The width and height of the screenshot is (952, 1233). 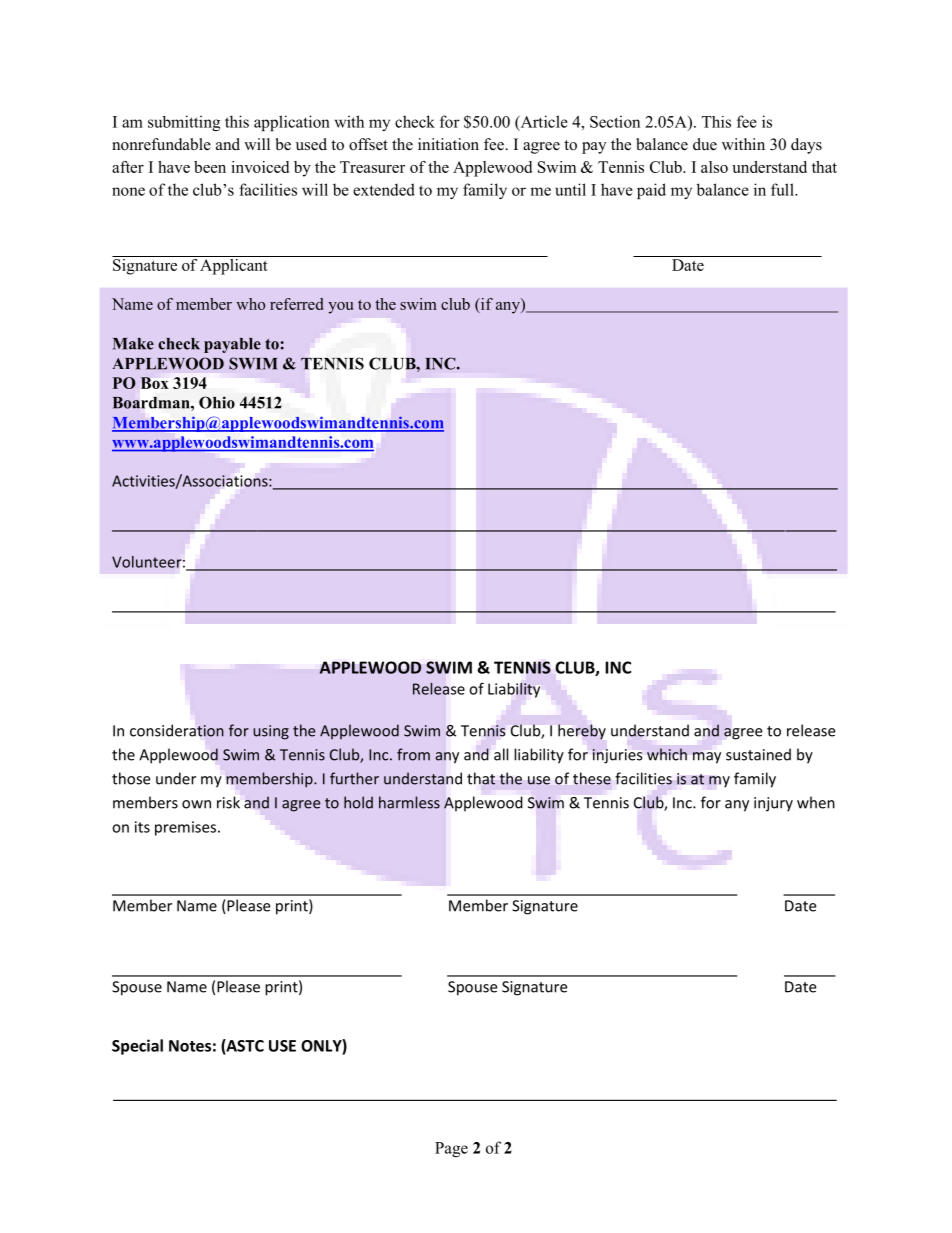 What do you see at coordinates (137, 1047) in the screenshot?
I see `Special` at bounding box center [137, 1047].
